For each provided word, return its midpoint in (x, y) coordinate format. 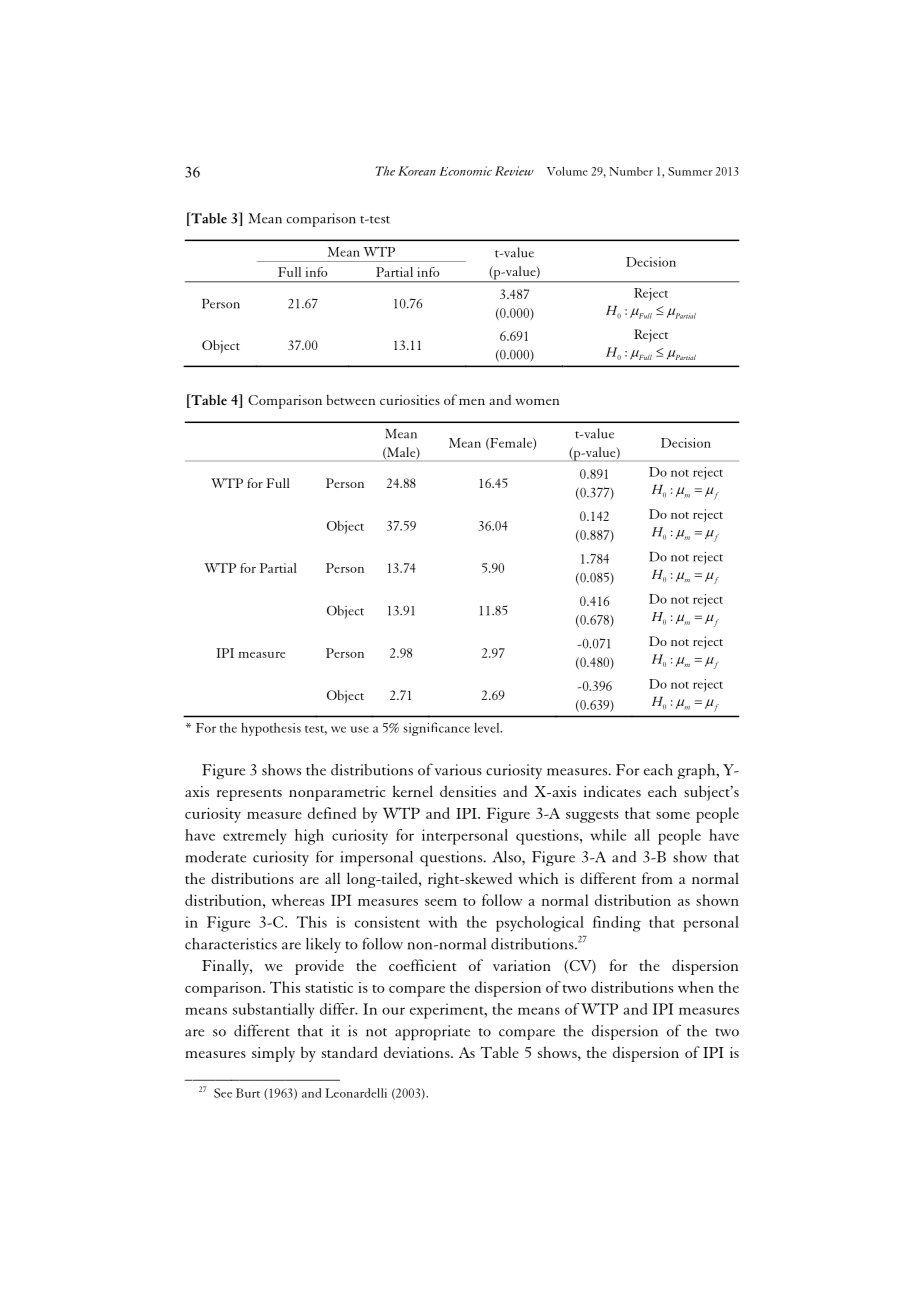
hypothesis (271, 729)
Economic (466, 171)
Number (631, 171)
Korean (417, 171)
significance (436, 729)
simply (273, 1054)
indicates (612, 791)
